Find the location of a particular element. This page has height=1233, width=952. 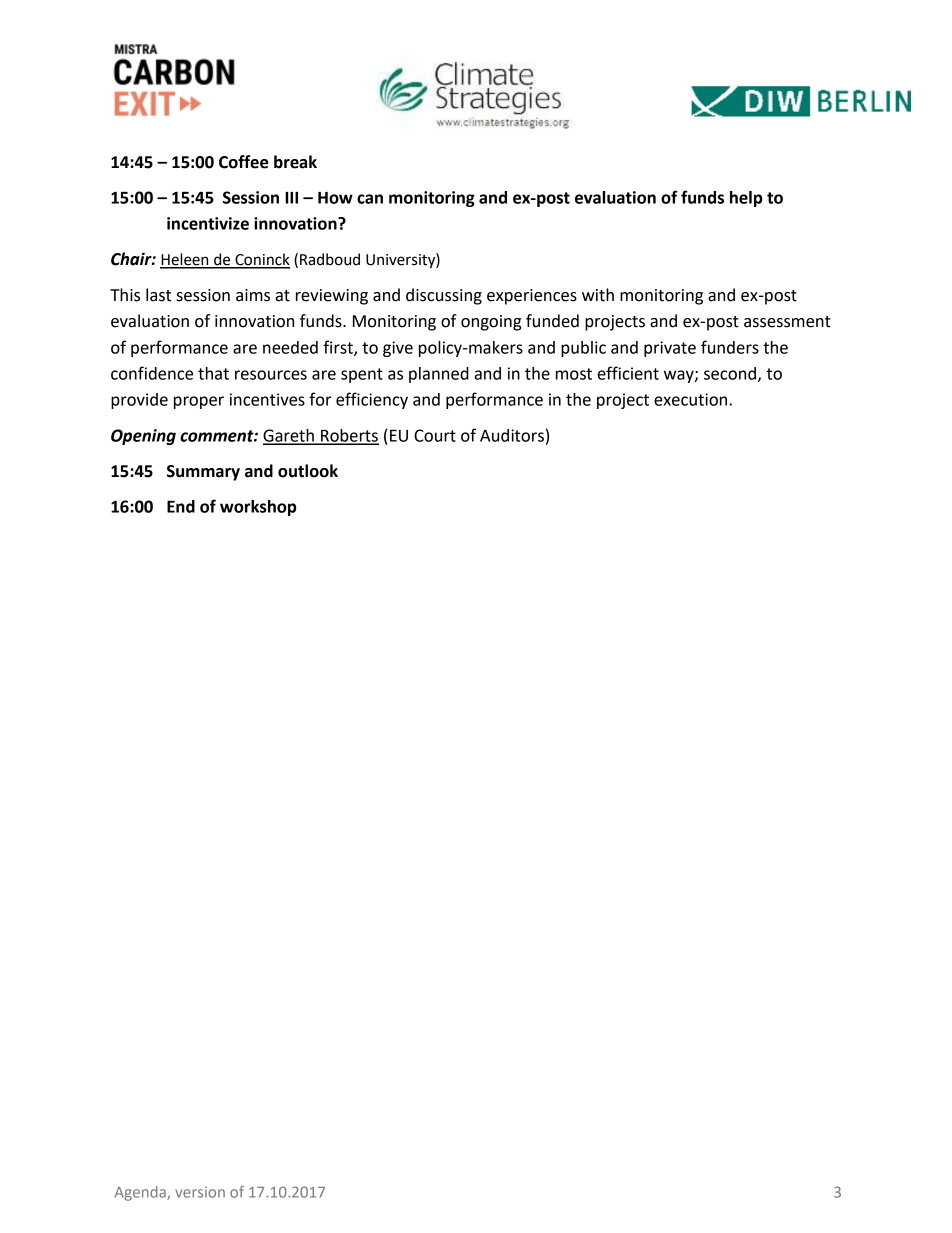

workshop is located at coordinates (258, 508).
